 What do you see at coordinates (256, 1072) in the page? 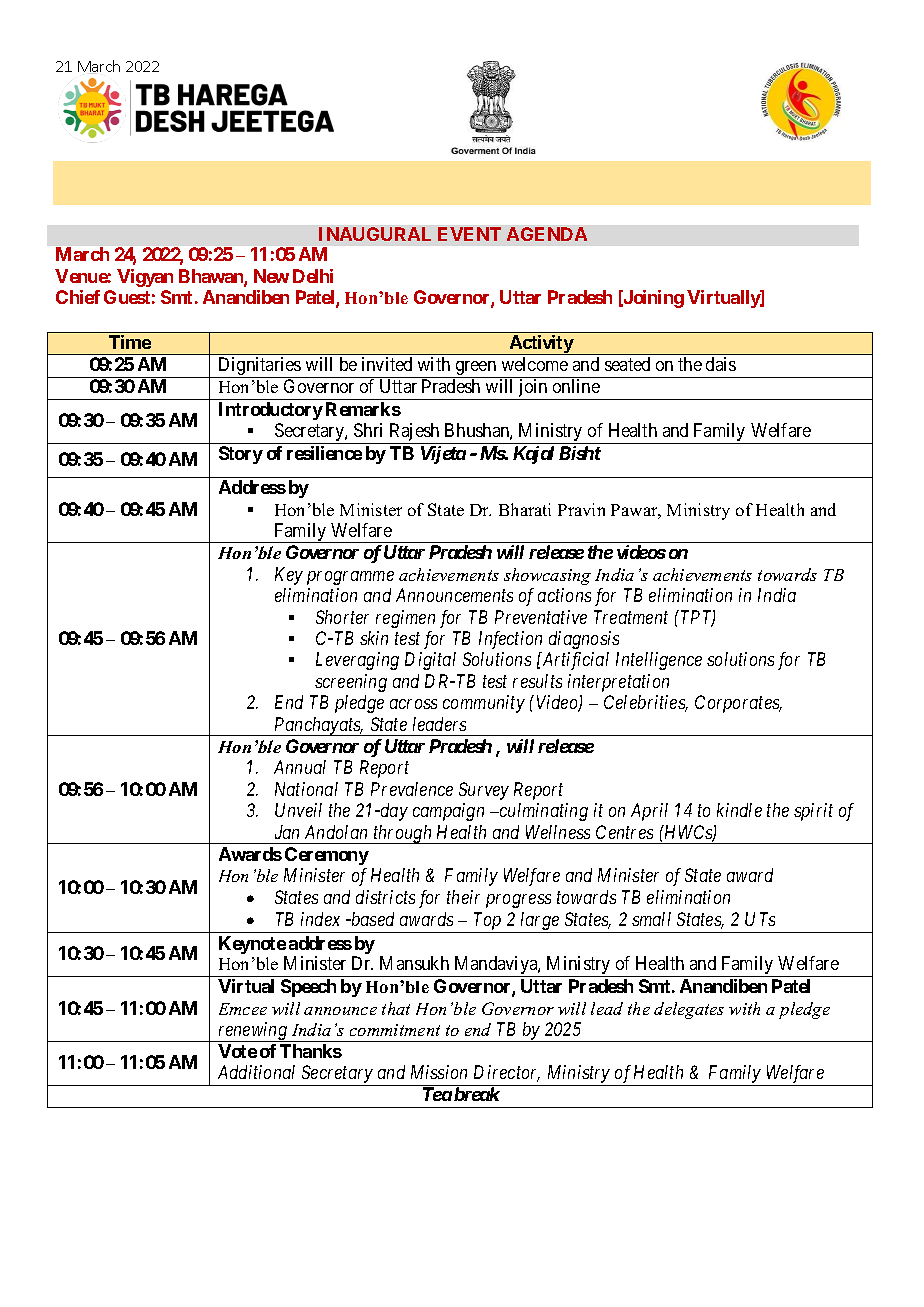
I see `Additional` at bounding box center [256, 1072].
